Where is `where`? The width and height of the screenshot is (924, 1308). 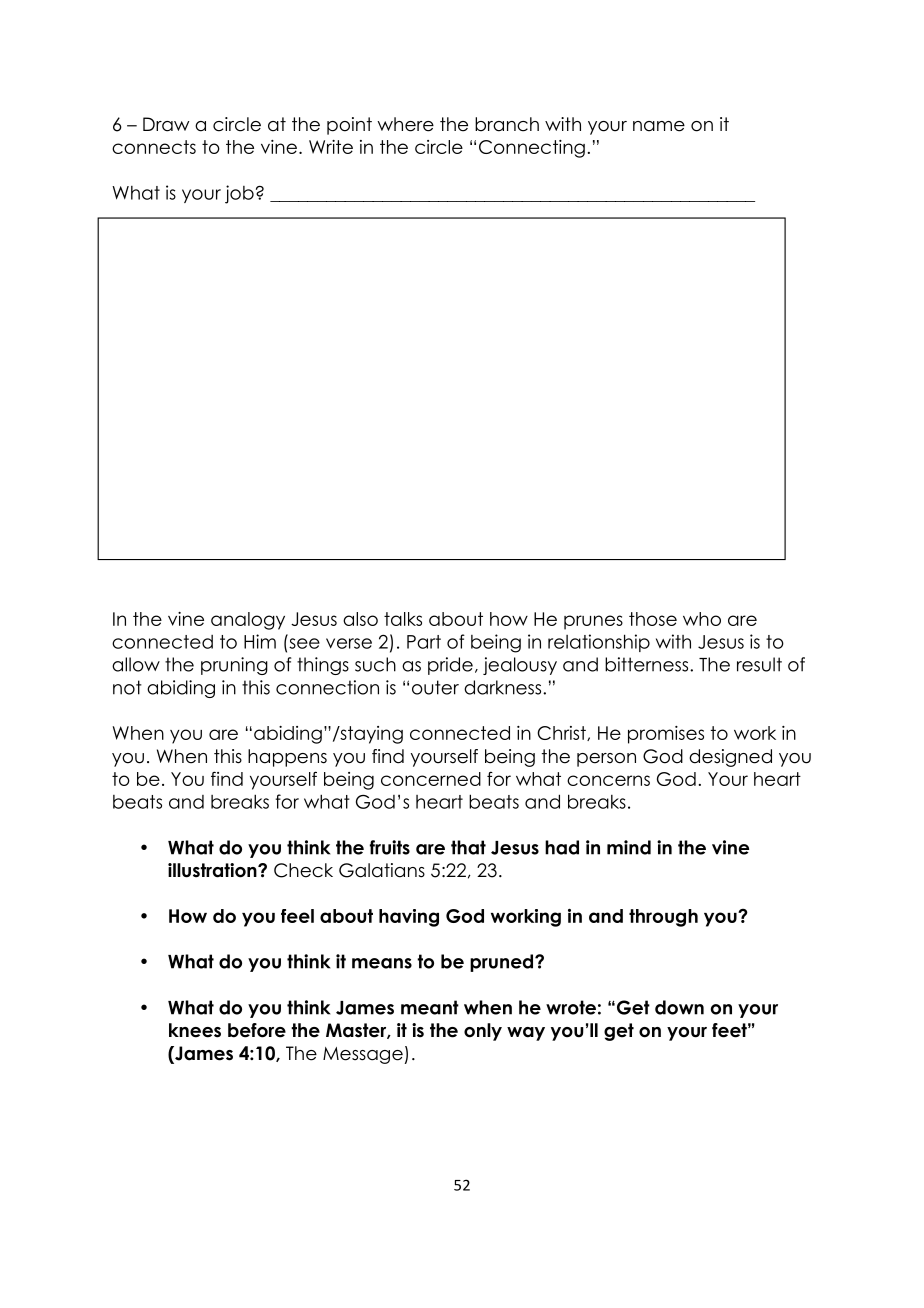
where is located at coordinates (405, 124).
